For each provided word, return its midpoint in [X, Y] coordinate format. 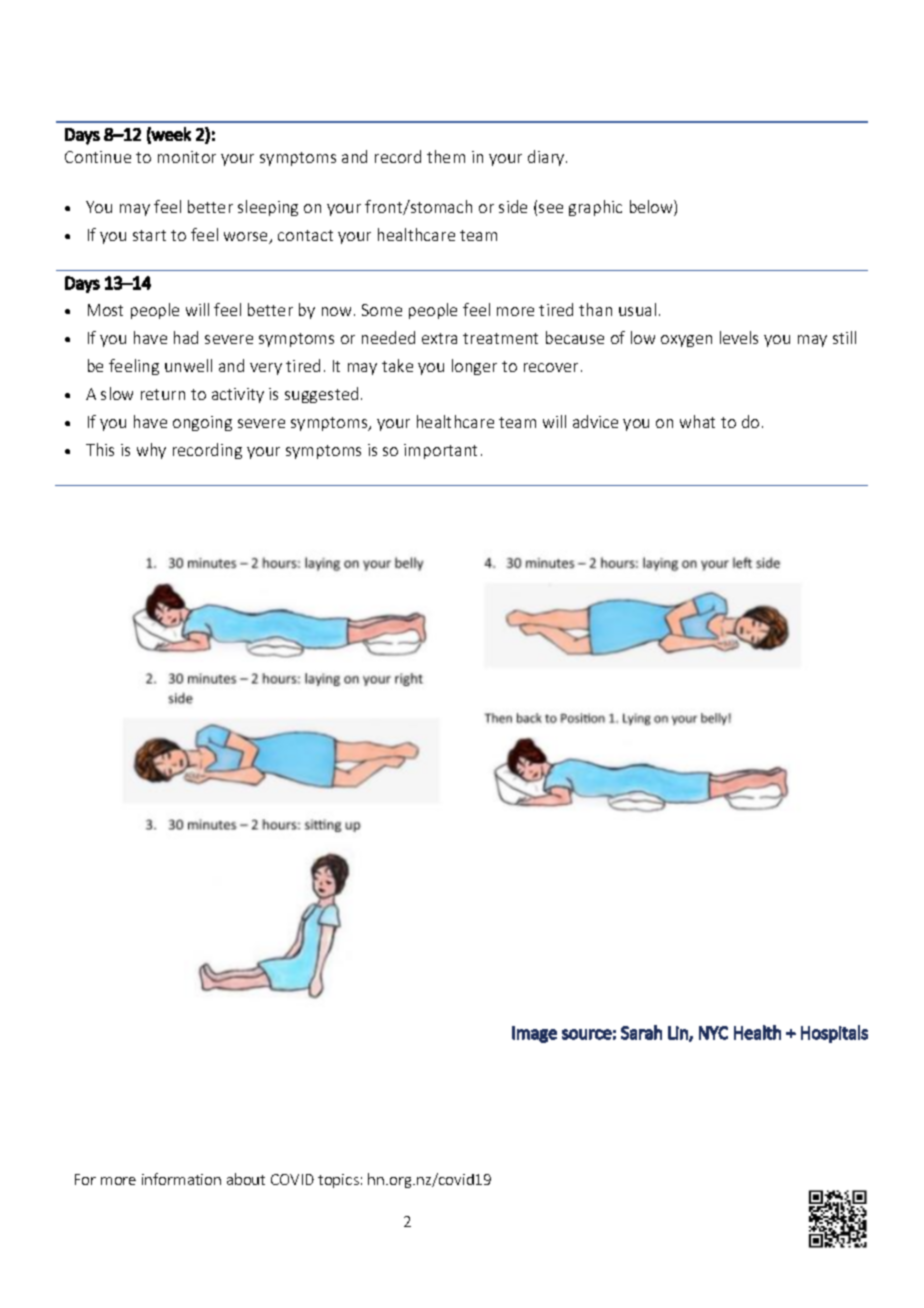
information [181, 1179]
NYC [713, 1033]
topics [338, 1181]
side [513, 206]
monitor [187, 157]
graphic [595, 208]
